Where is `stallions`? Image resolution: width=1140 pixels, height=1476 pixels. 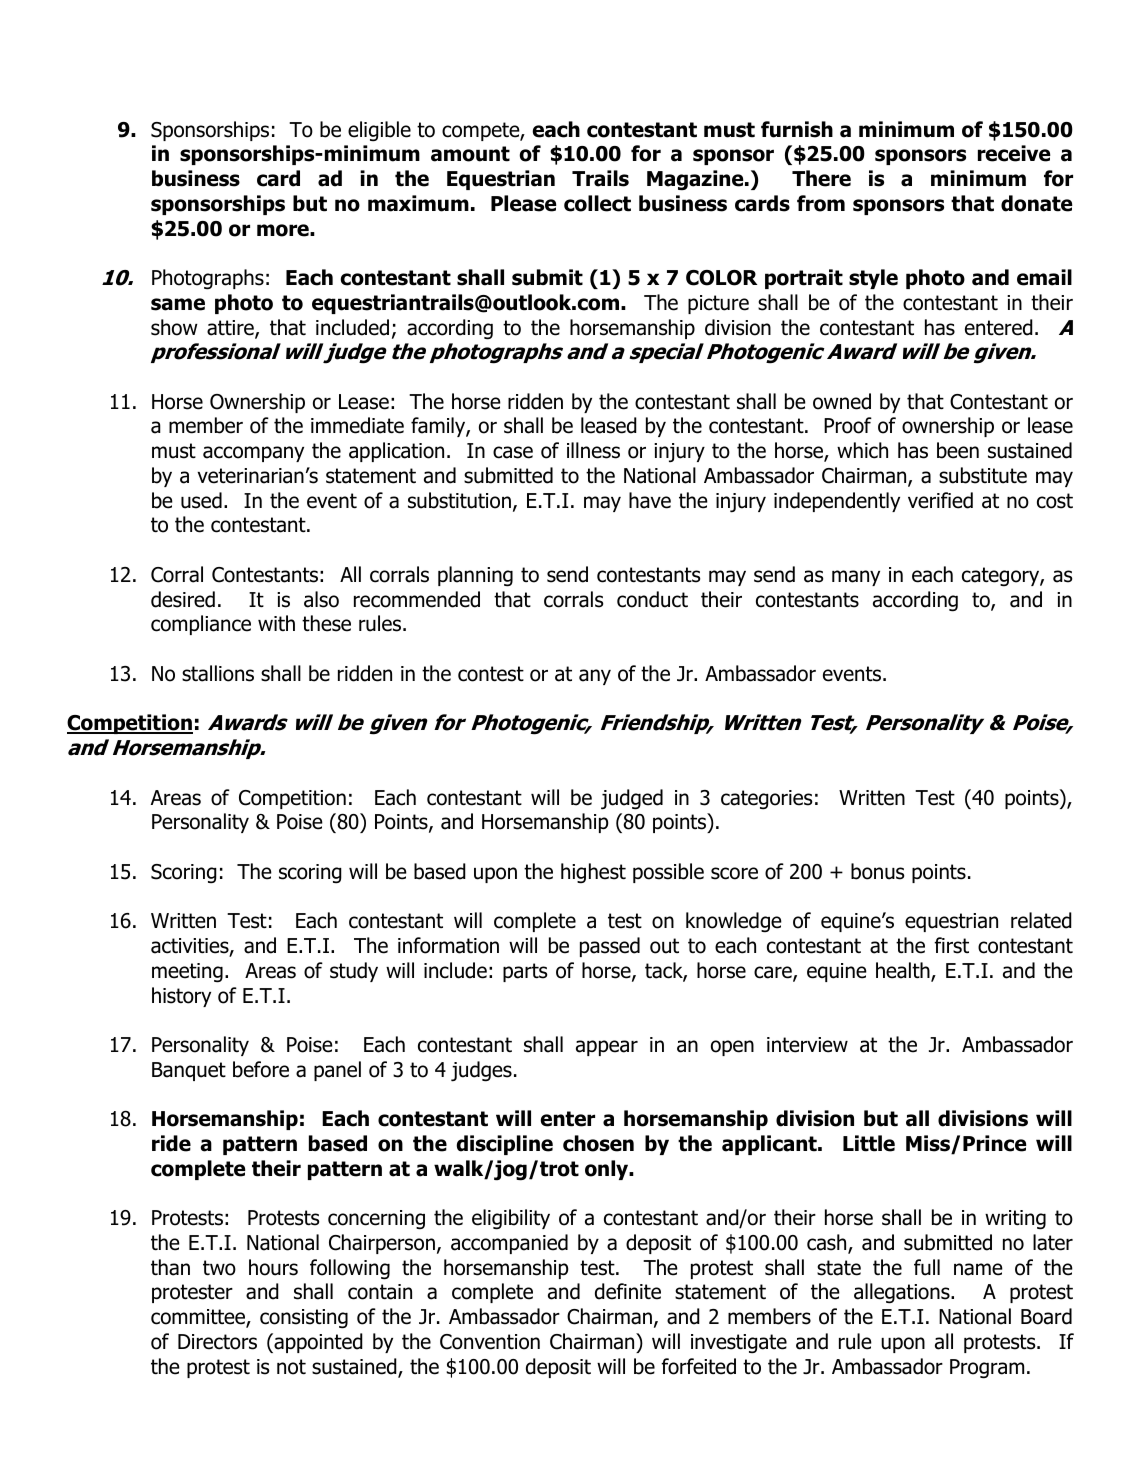
stallions is located at coordinates (218, 673).
